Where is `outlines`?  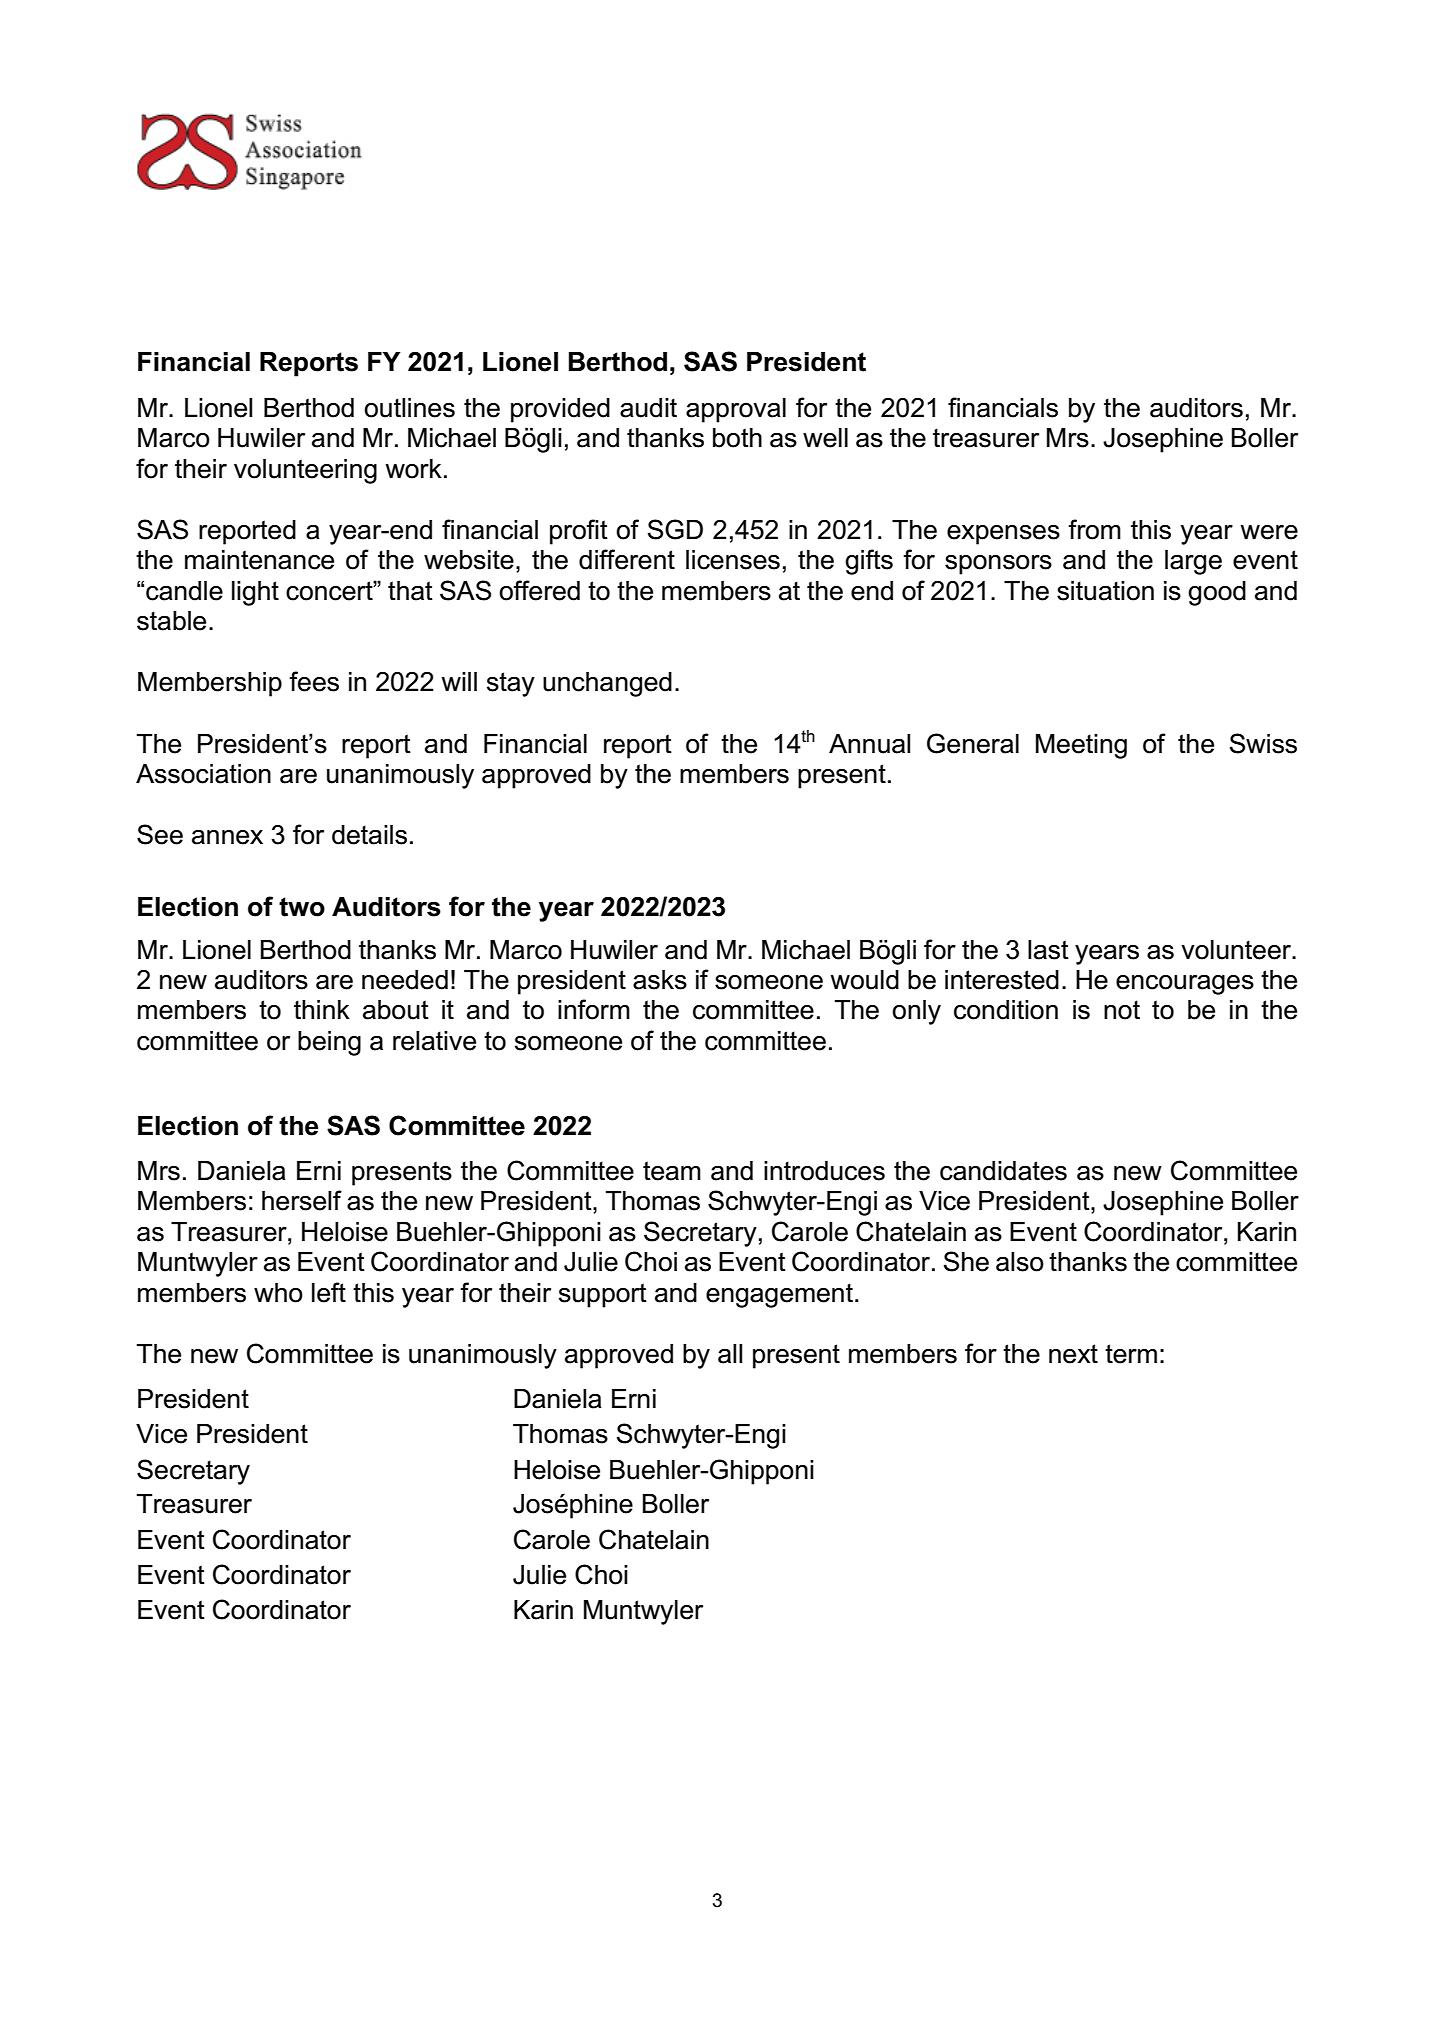
outlines is located at coordinates (409, 408).
